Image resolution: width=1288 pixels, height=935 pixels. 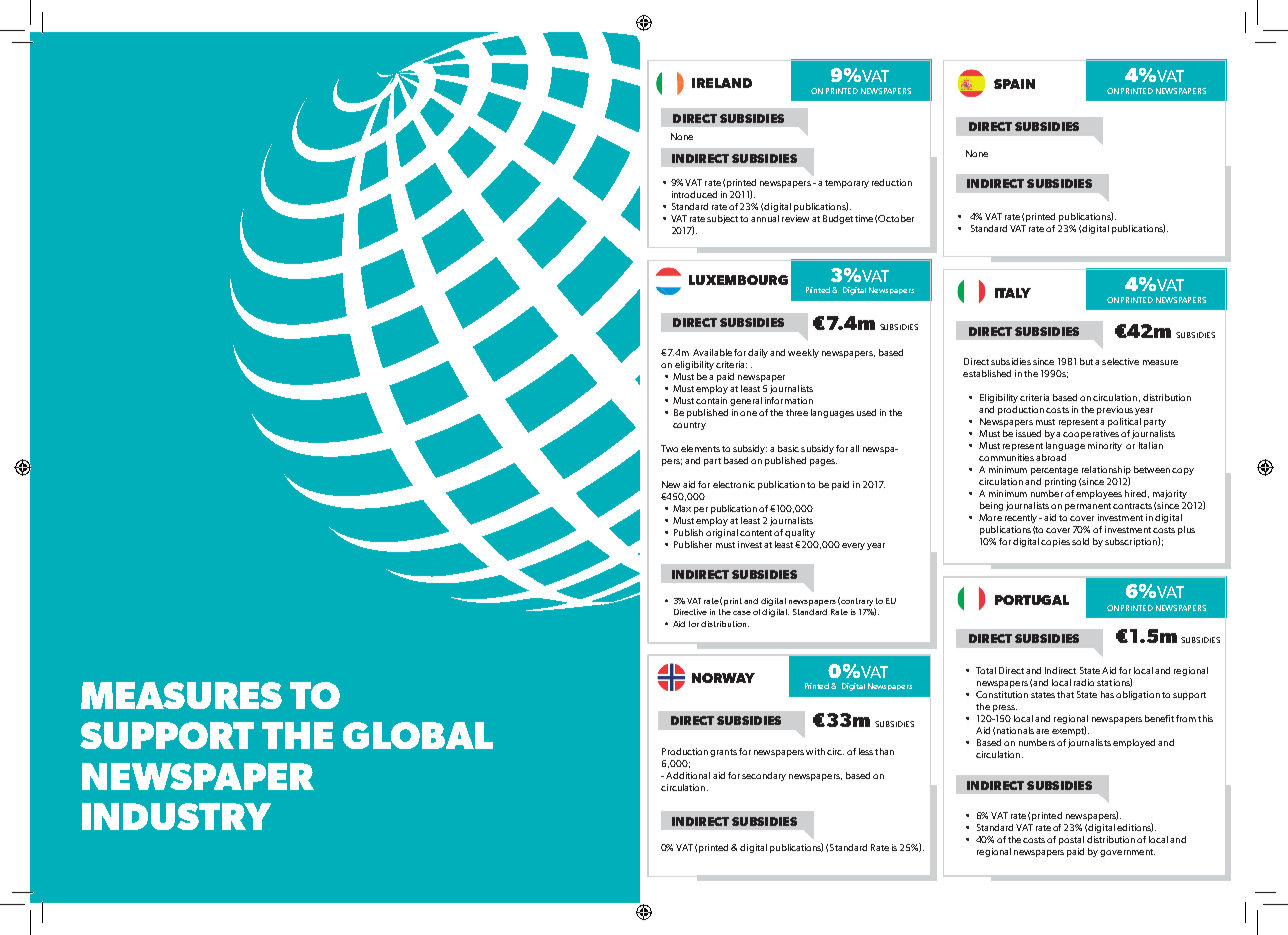 What do you see at coordinates (738, 280) in the screenshot?
I see `LUXEMBOURG` at bounding box center [738, 280].
